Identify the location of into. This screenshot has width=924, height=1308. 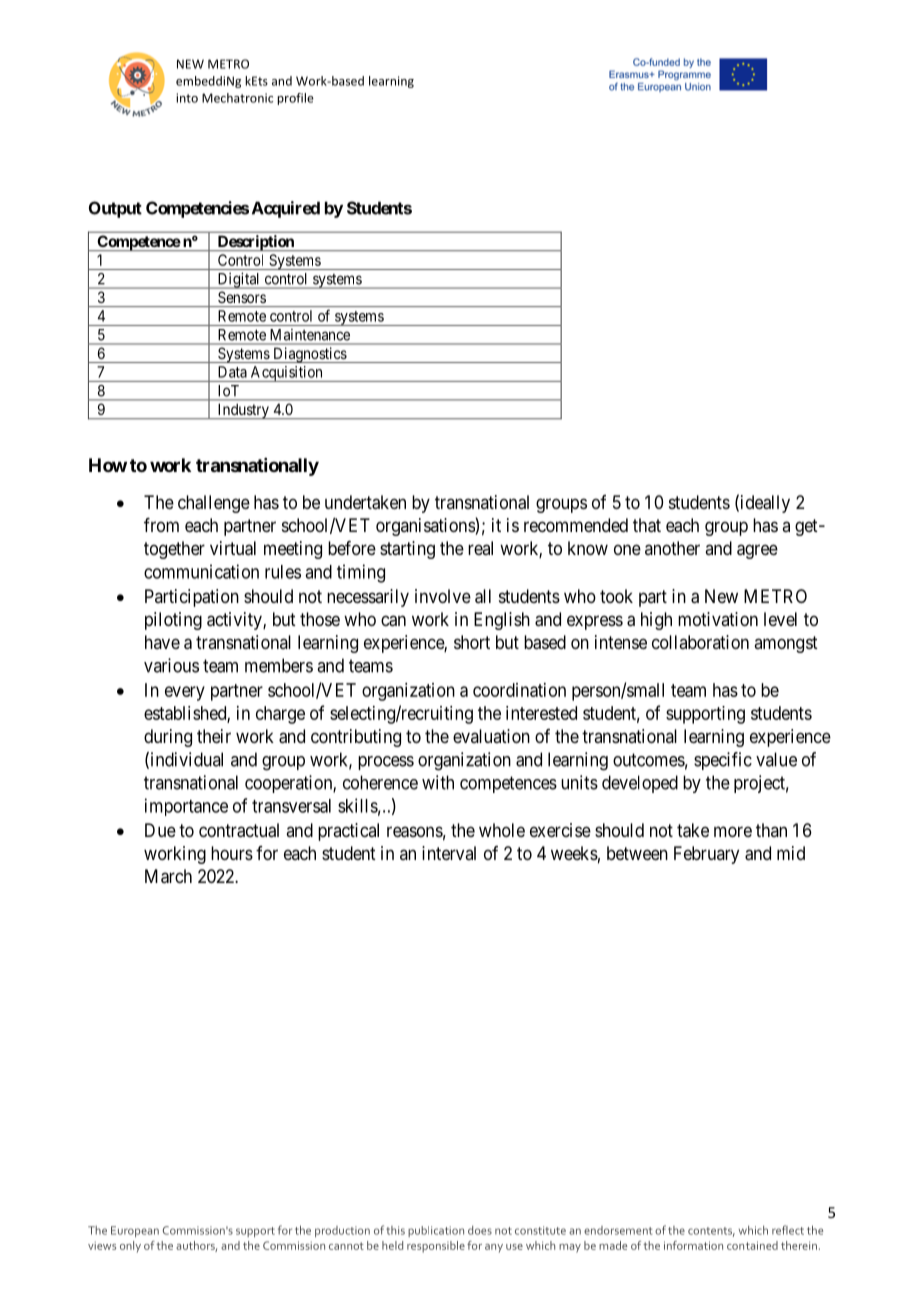
(187, 98).
